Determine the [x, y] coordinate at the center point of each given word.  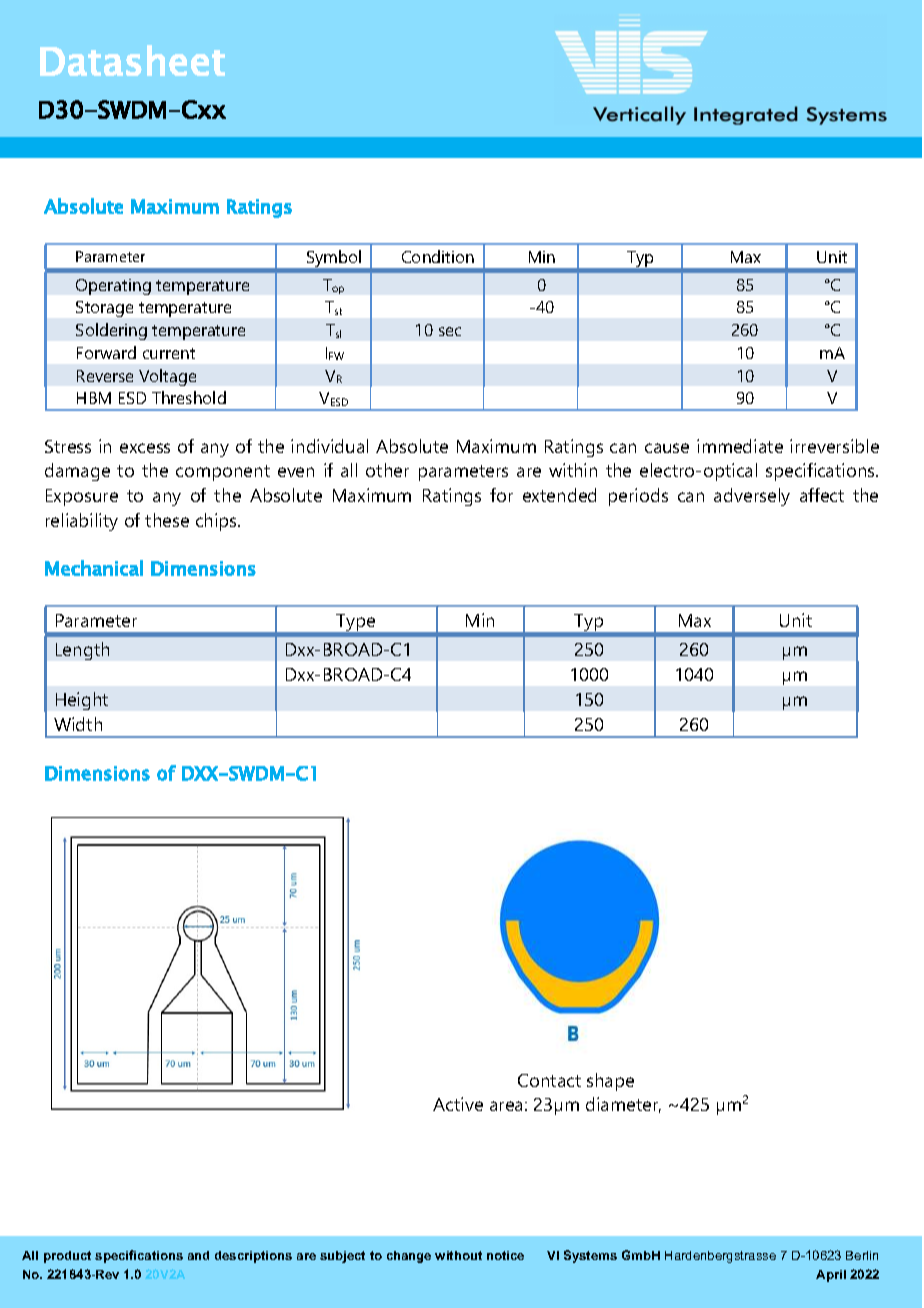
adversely [752, 497]
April [831, 1276]
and [198, 1255]
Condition [438, 256]
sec [450, 331]
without [458, 1255]
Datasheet [132, 60]
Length [82, 651]
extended [559, 495]
